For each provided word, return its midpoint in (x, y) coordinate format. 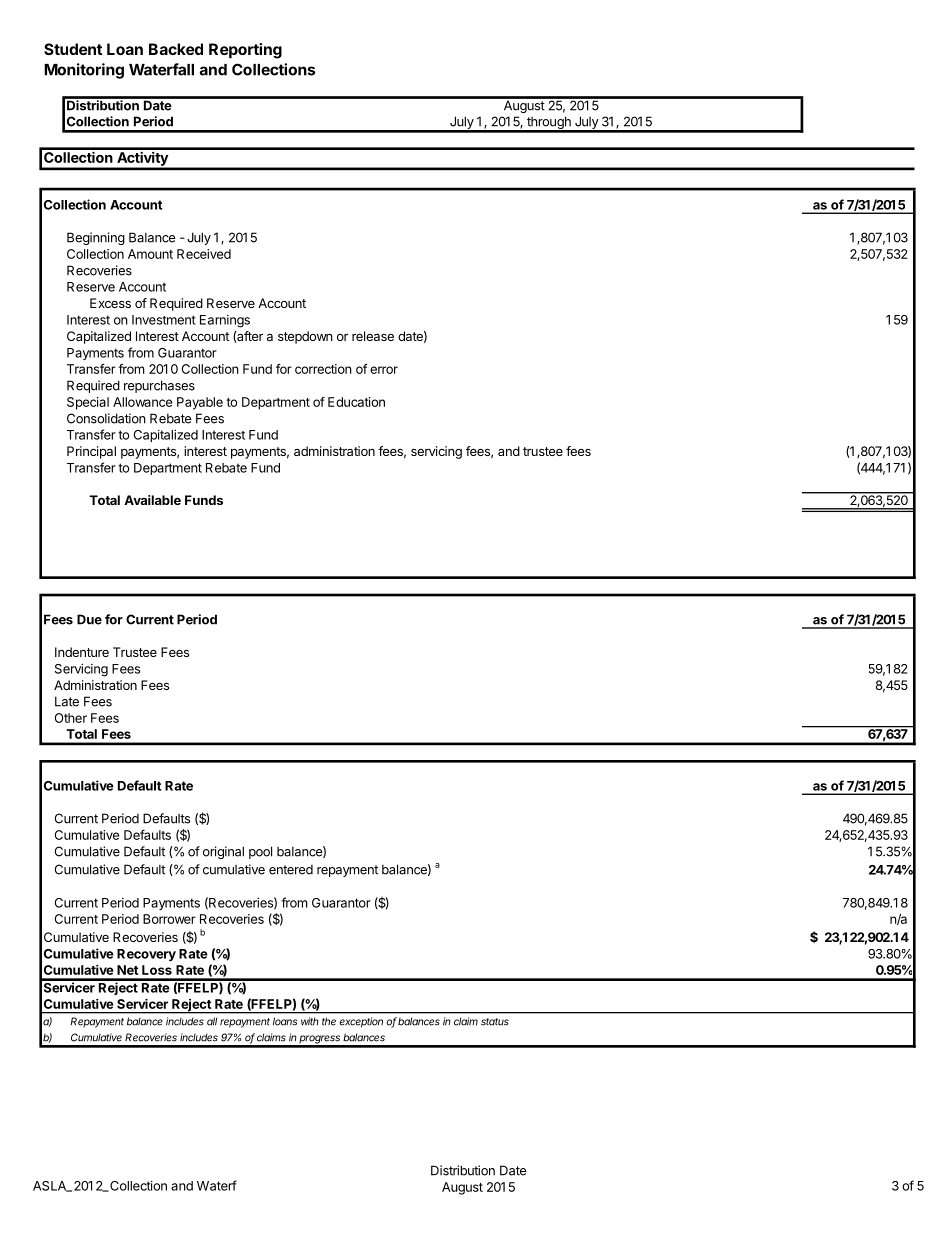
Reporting (245, 51)
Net (127, 970)
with (310, 1021)
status (495, 1022)
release (373, 336)
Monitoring (84, 71)
